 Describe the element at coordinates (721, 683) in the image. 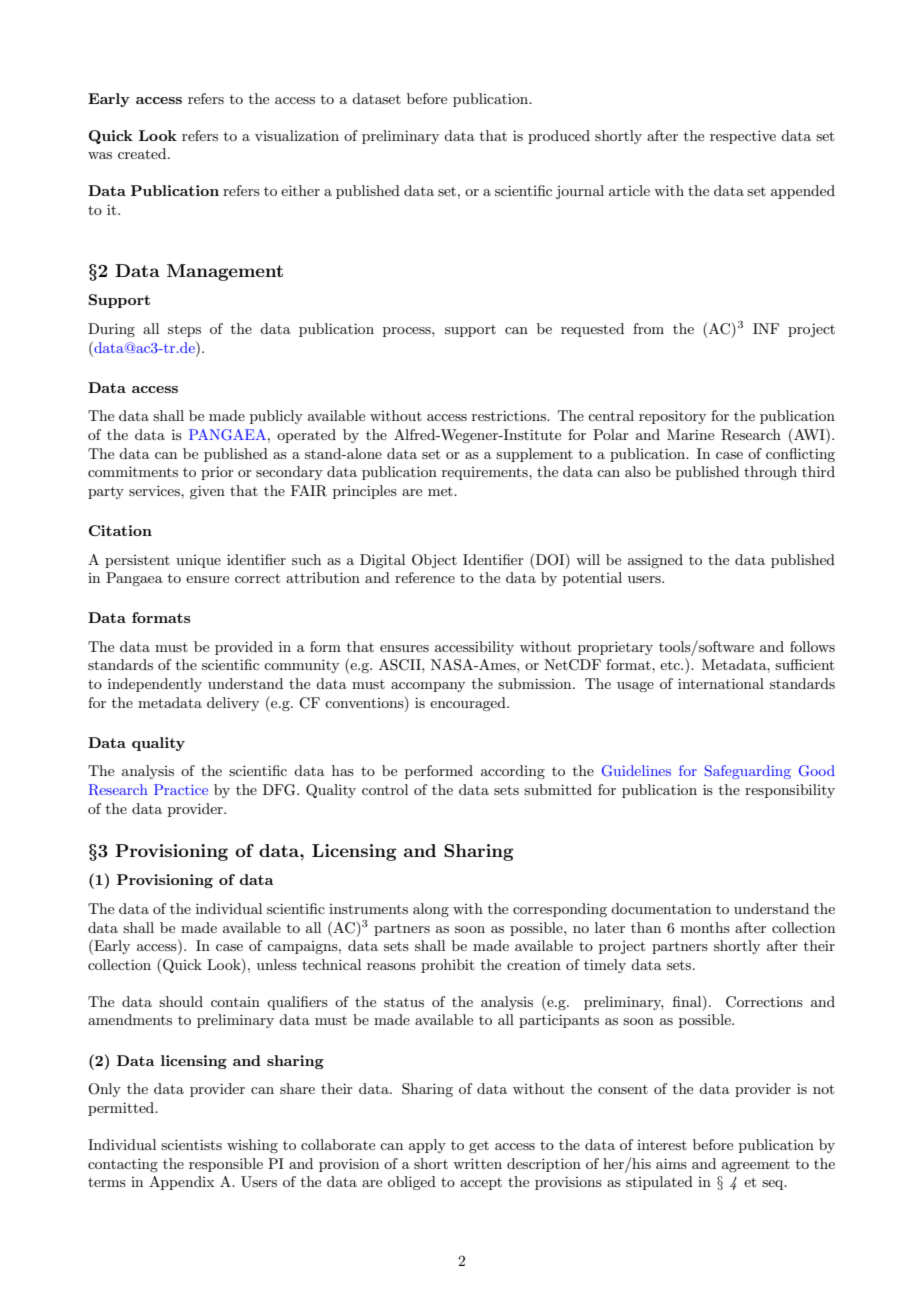

I see `international` at that location.
